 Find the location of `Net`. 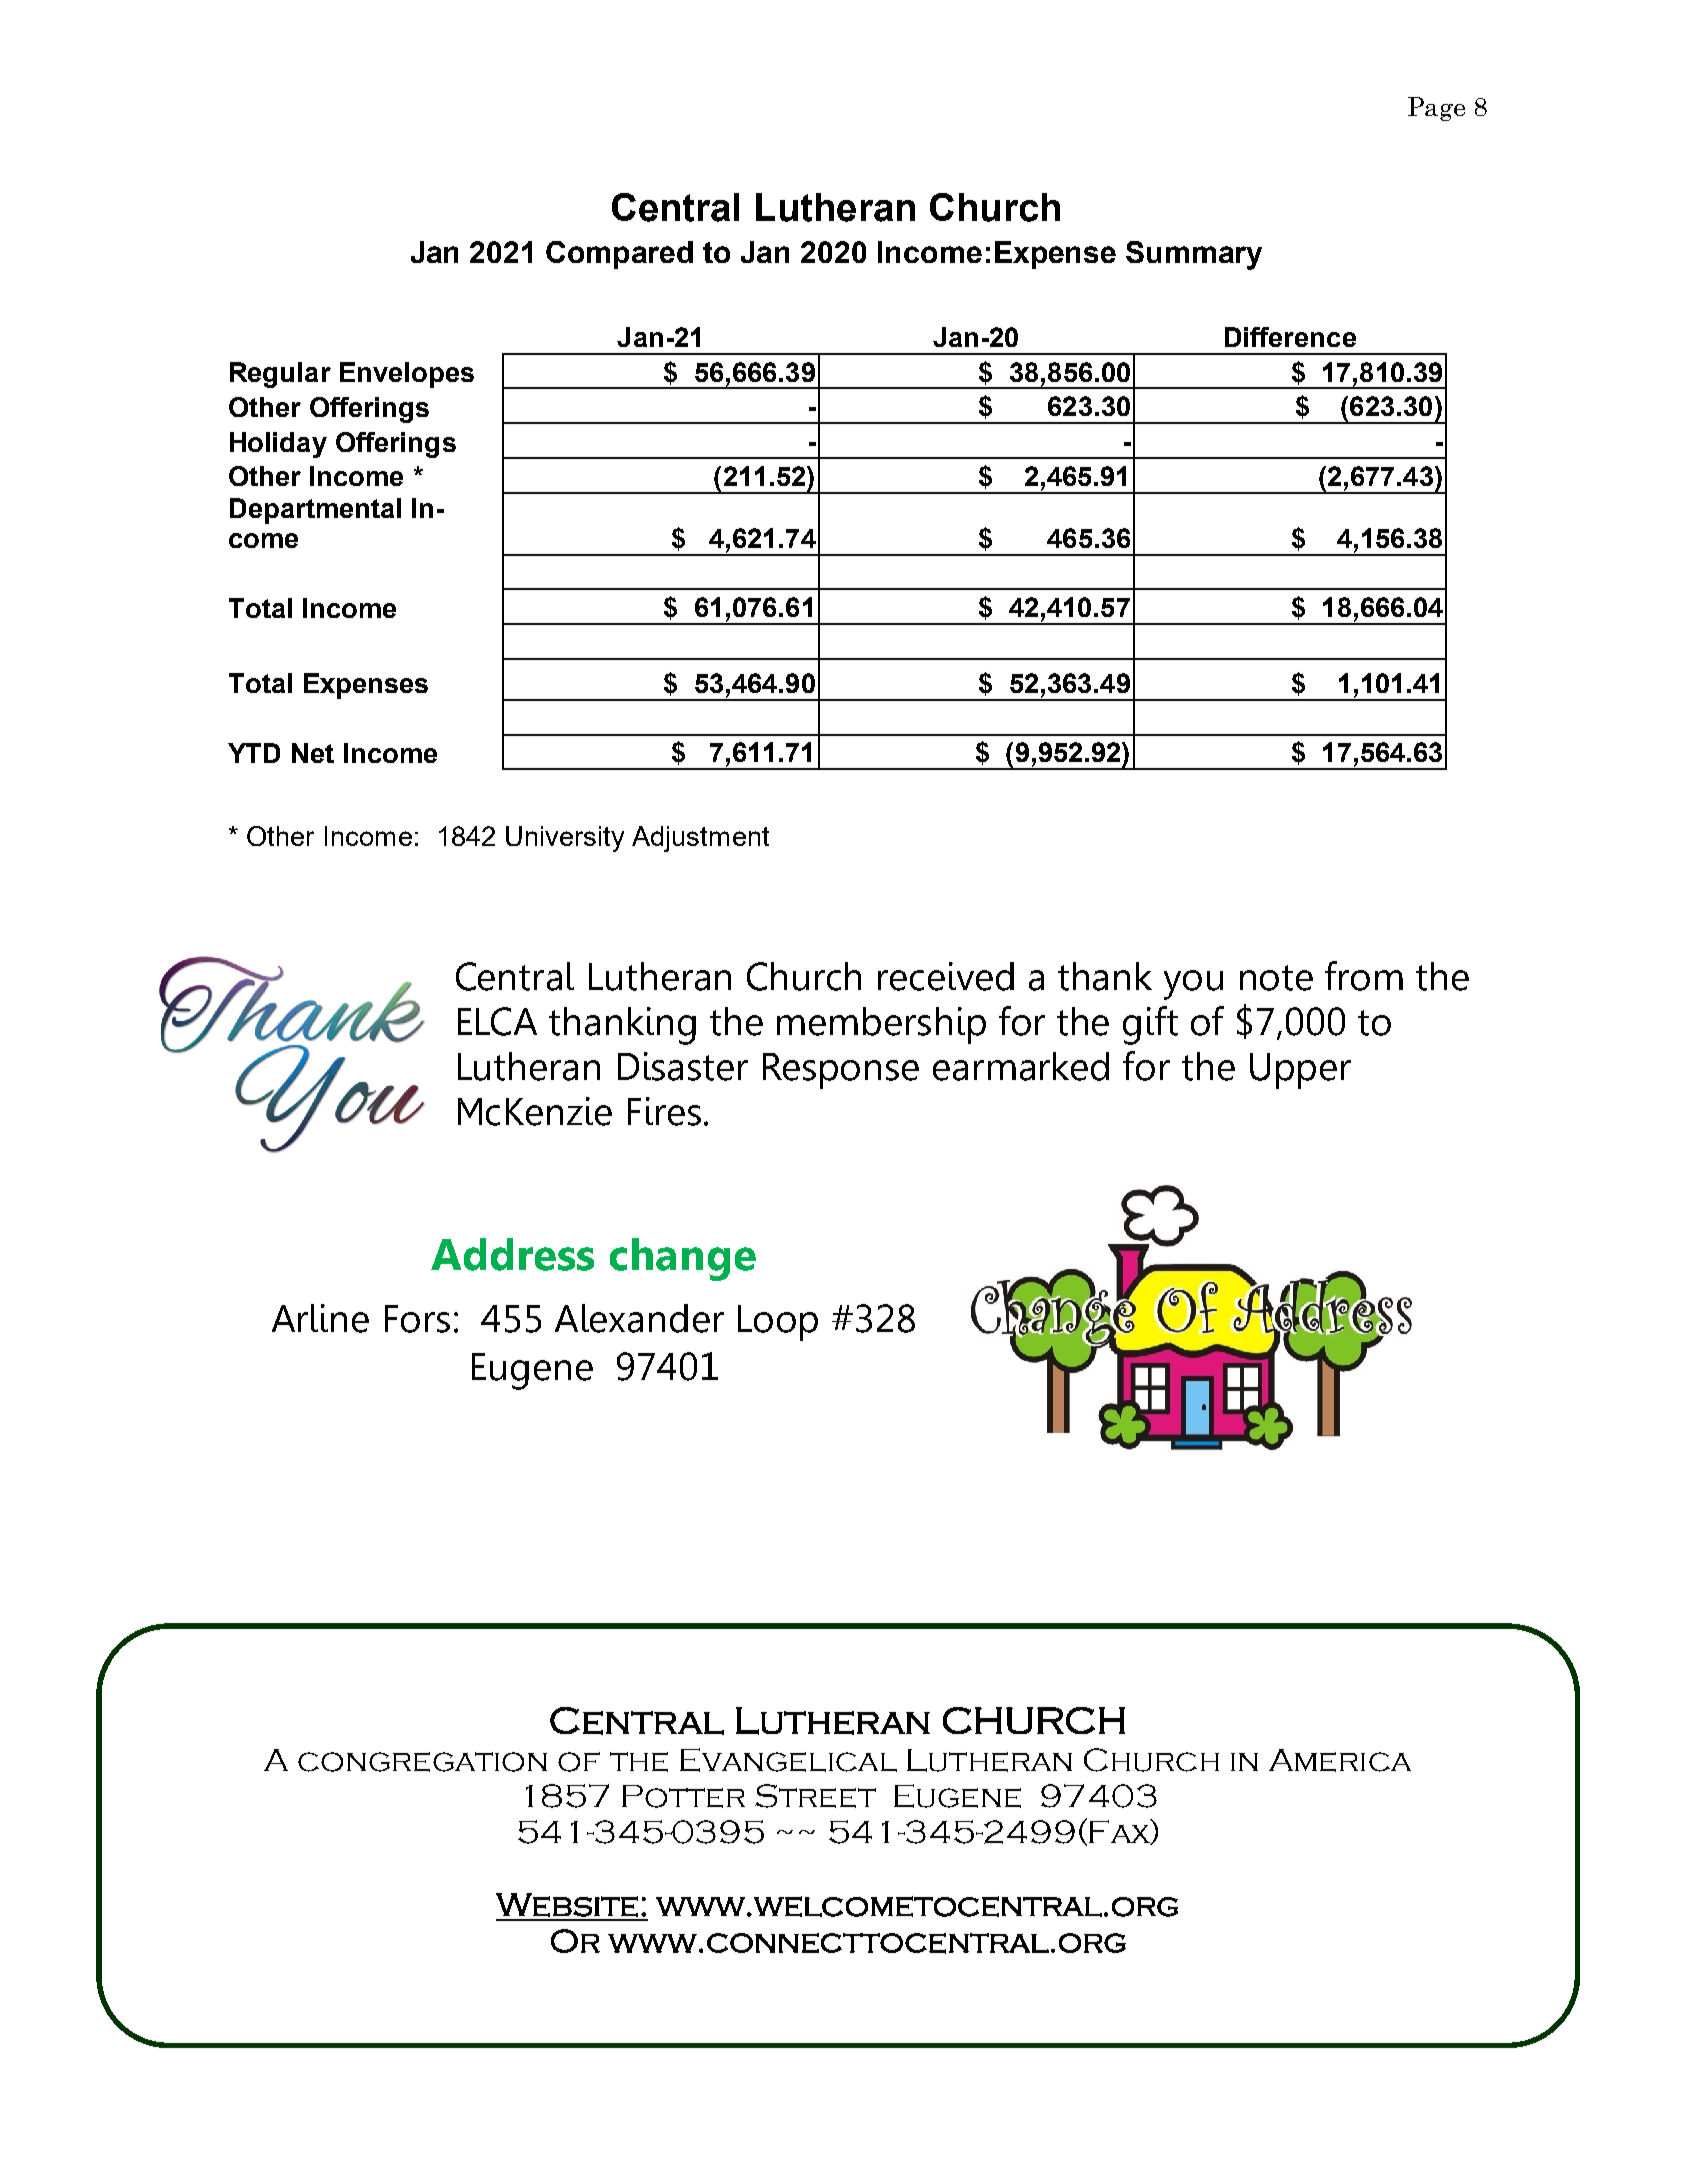

Net is located at coordinates (313, 753).
